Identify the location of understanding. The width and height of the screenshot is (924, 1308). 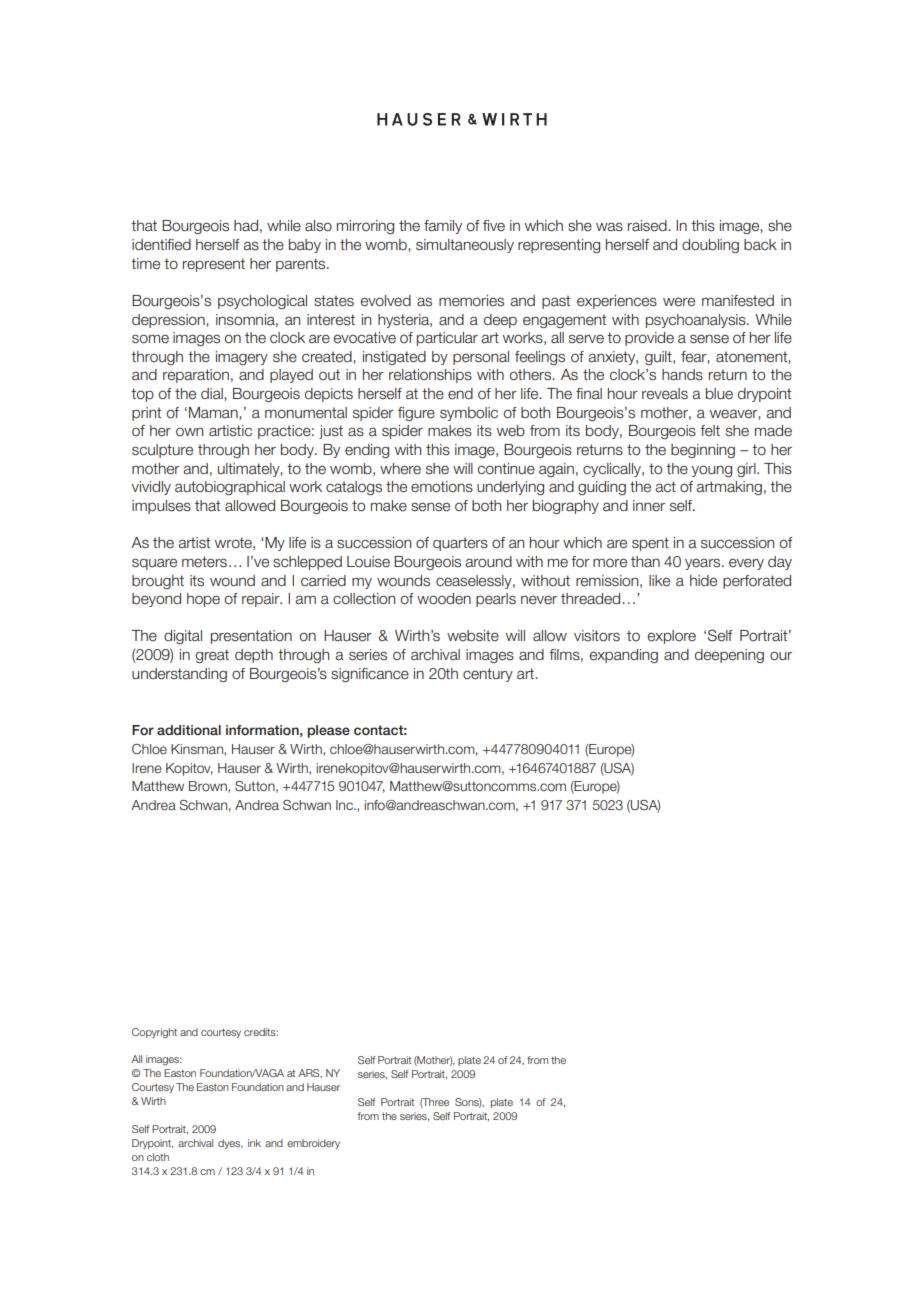
(179, 675).
